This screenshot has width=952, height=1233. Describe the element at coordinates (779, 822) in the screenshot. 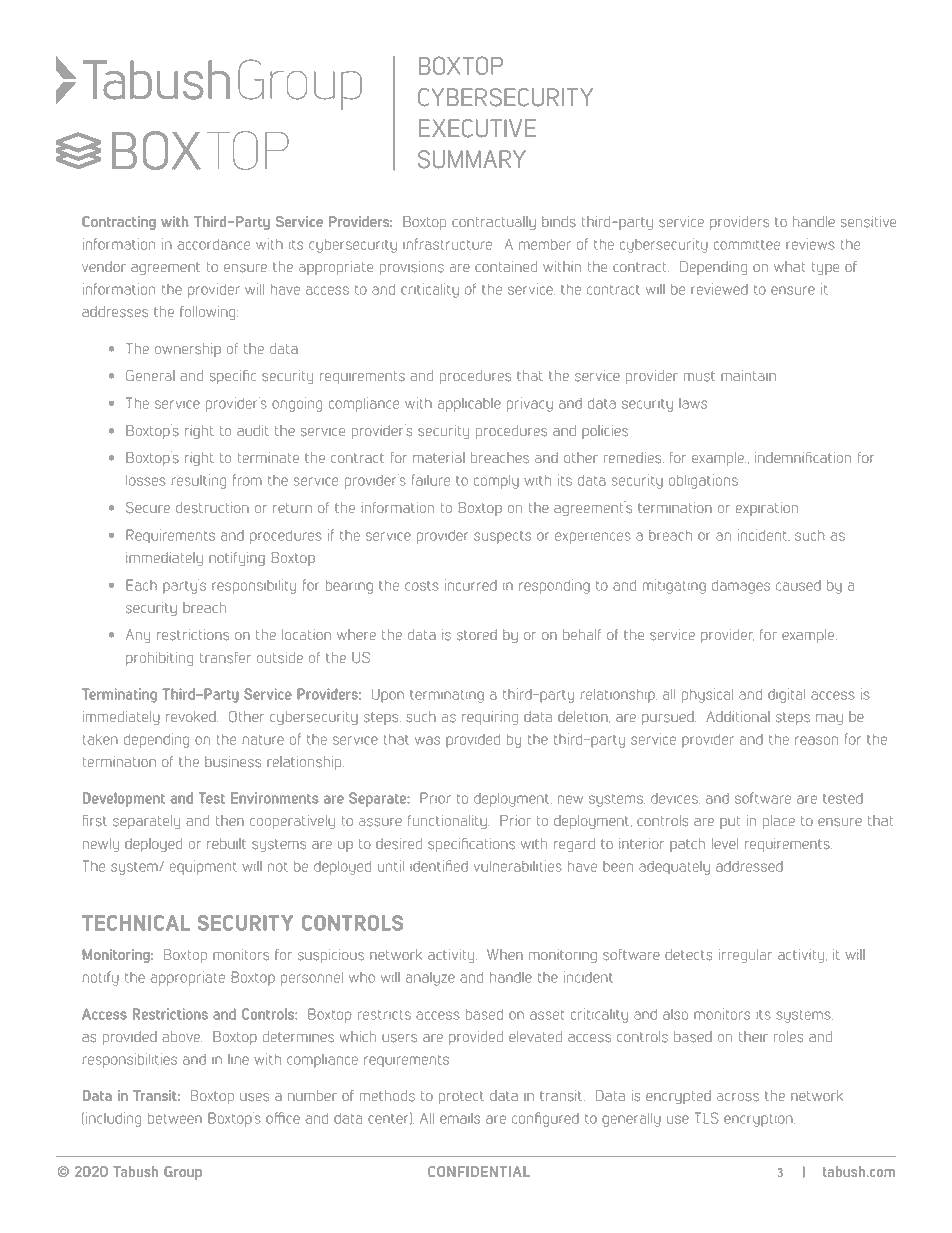

I see `place` at that location.
